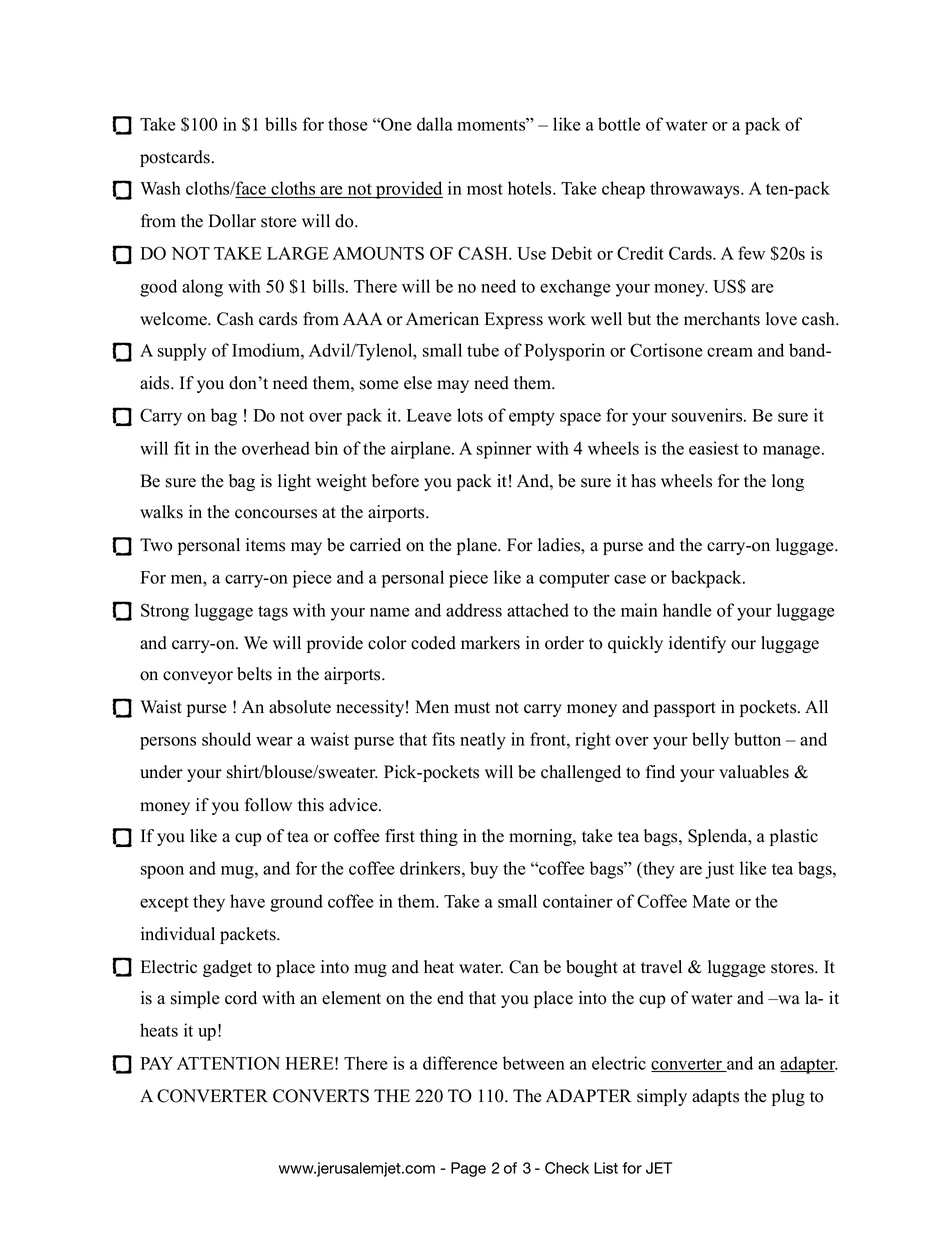  Describe the element at coordinates (182, 352) in the image. I see `supply` at that location.
